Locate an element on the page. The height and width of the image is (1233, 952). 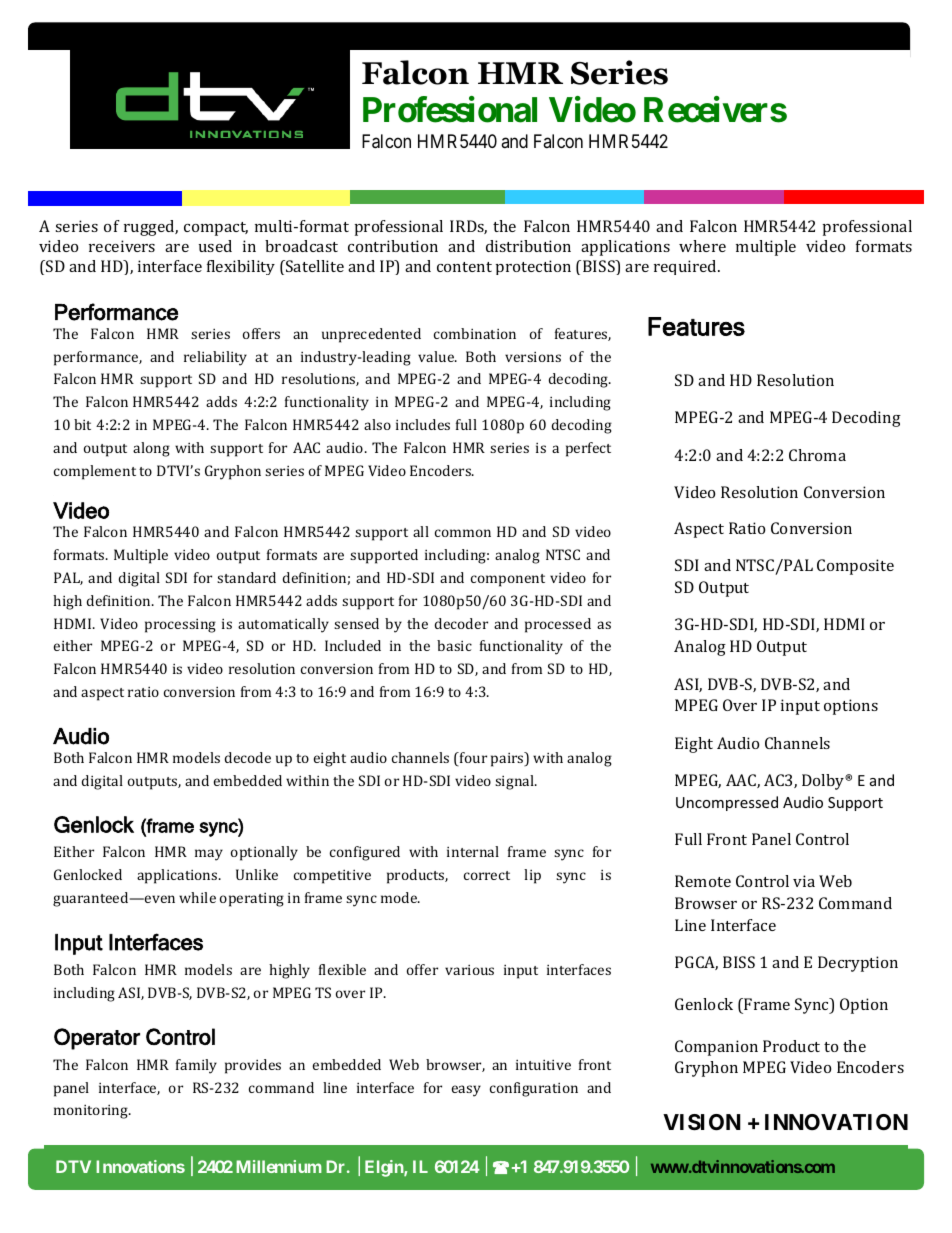
used is located at coordinates (215, 246).
